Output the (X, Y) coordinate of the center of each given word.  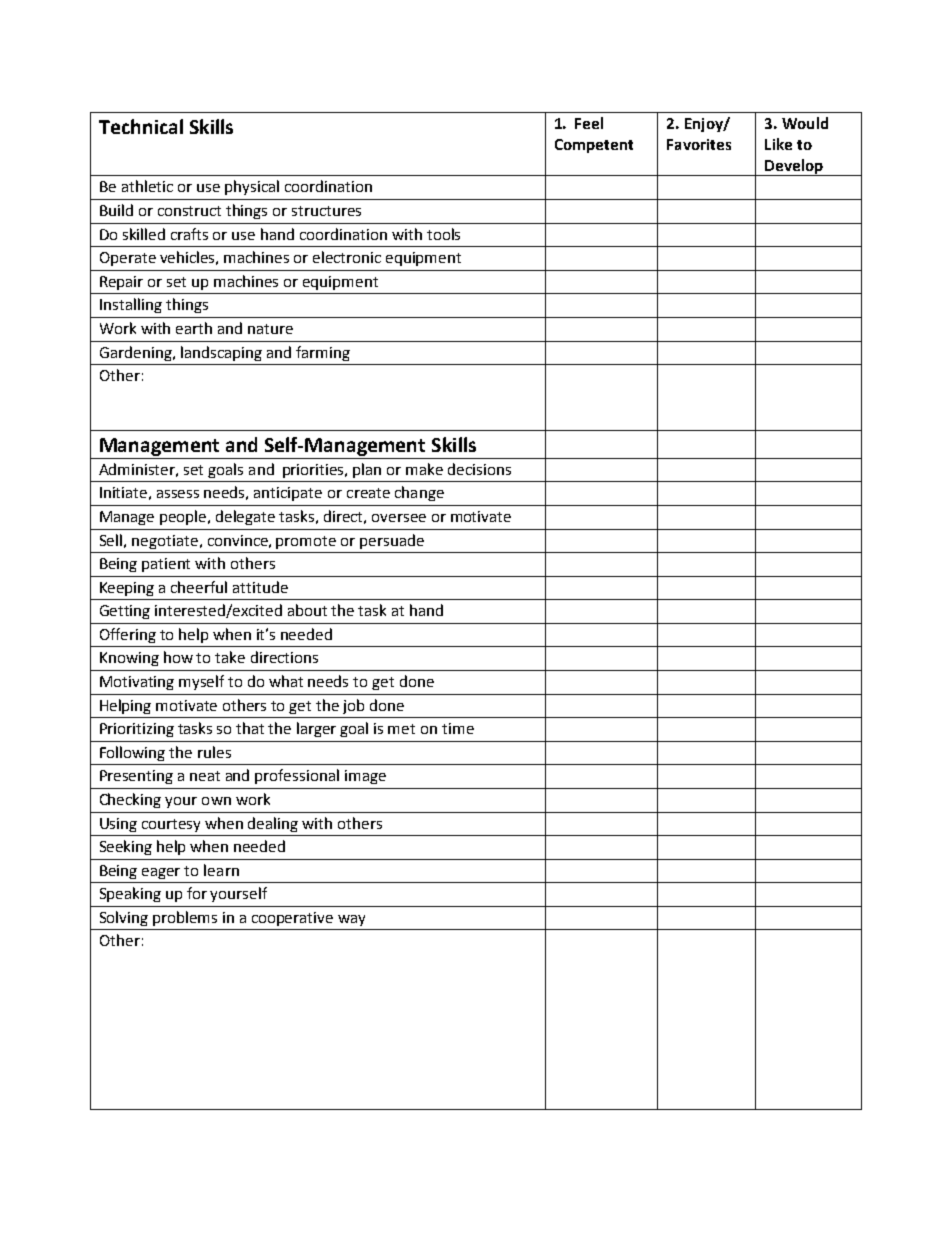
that (250, 728)
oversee (399, 518)
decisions (479, 469)
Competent (594, 146)
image (365, 777)
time (458, 728)
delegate (245, 517)
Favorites (699, 144)
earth (194, 328)
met (401, 729)
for (197, 893)
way (351, 920)
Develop (794, 167)
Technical (141, 126)
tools (443, 234)
